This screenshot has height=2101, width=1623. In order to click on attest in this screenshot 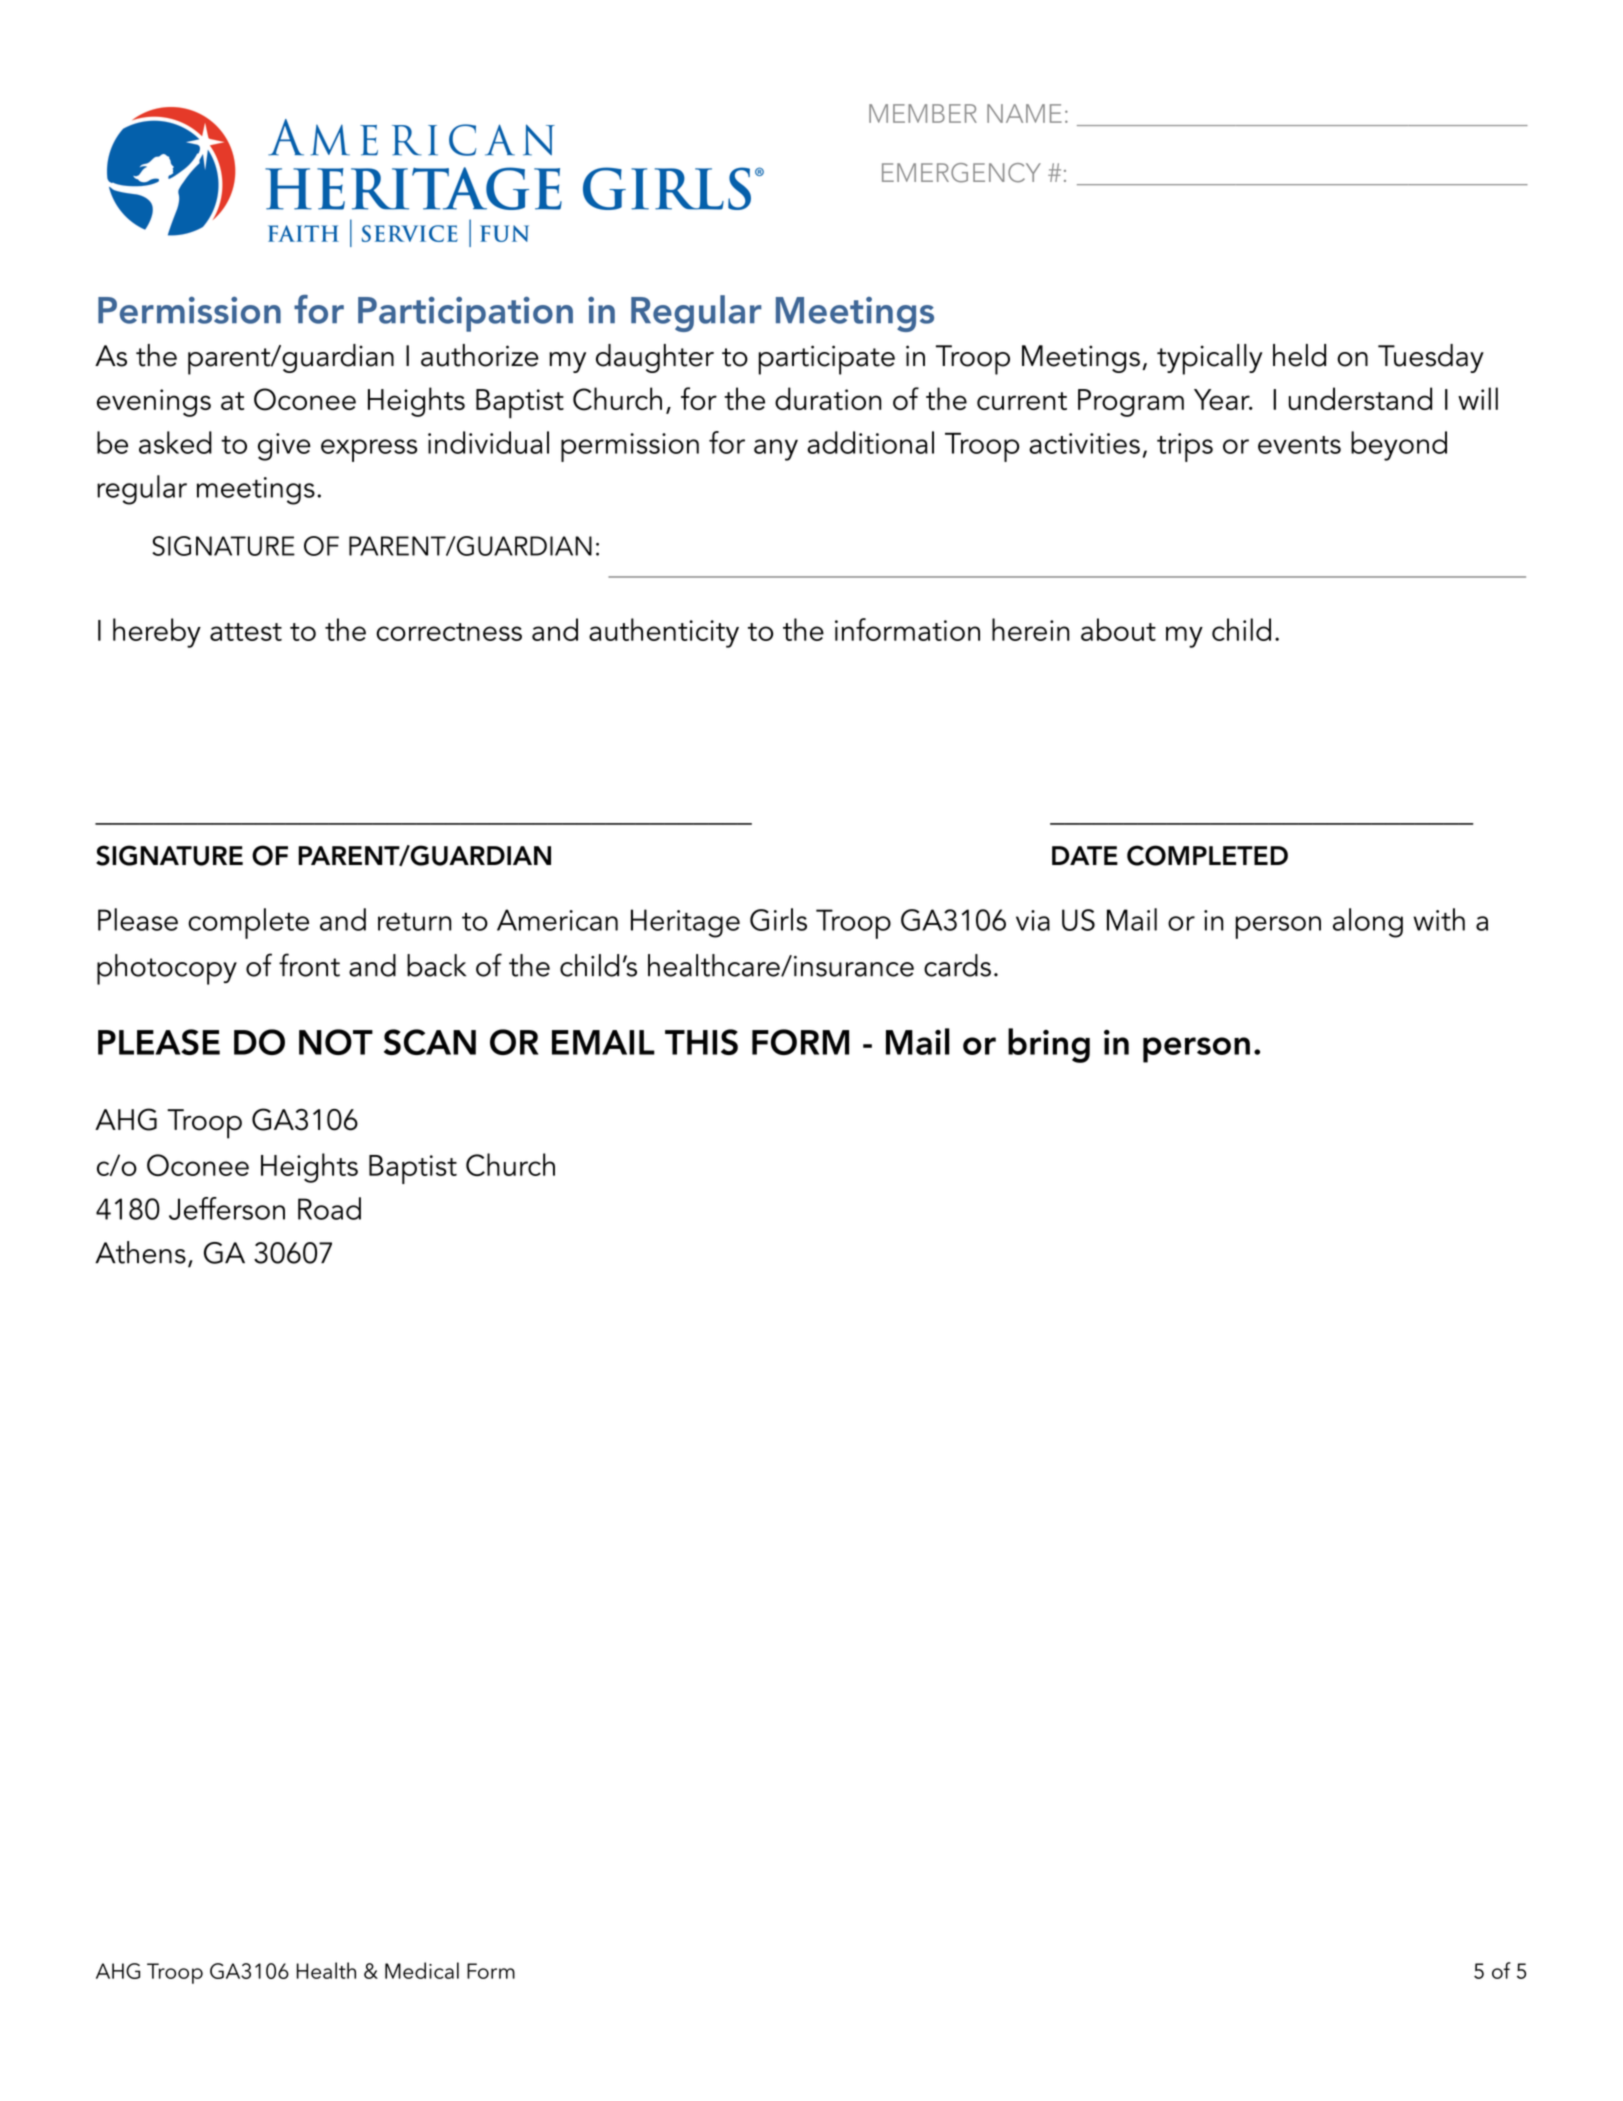, I will do `click(246, 632)`.
